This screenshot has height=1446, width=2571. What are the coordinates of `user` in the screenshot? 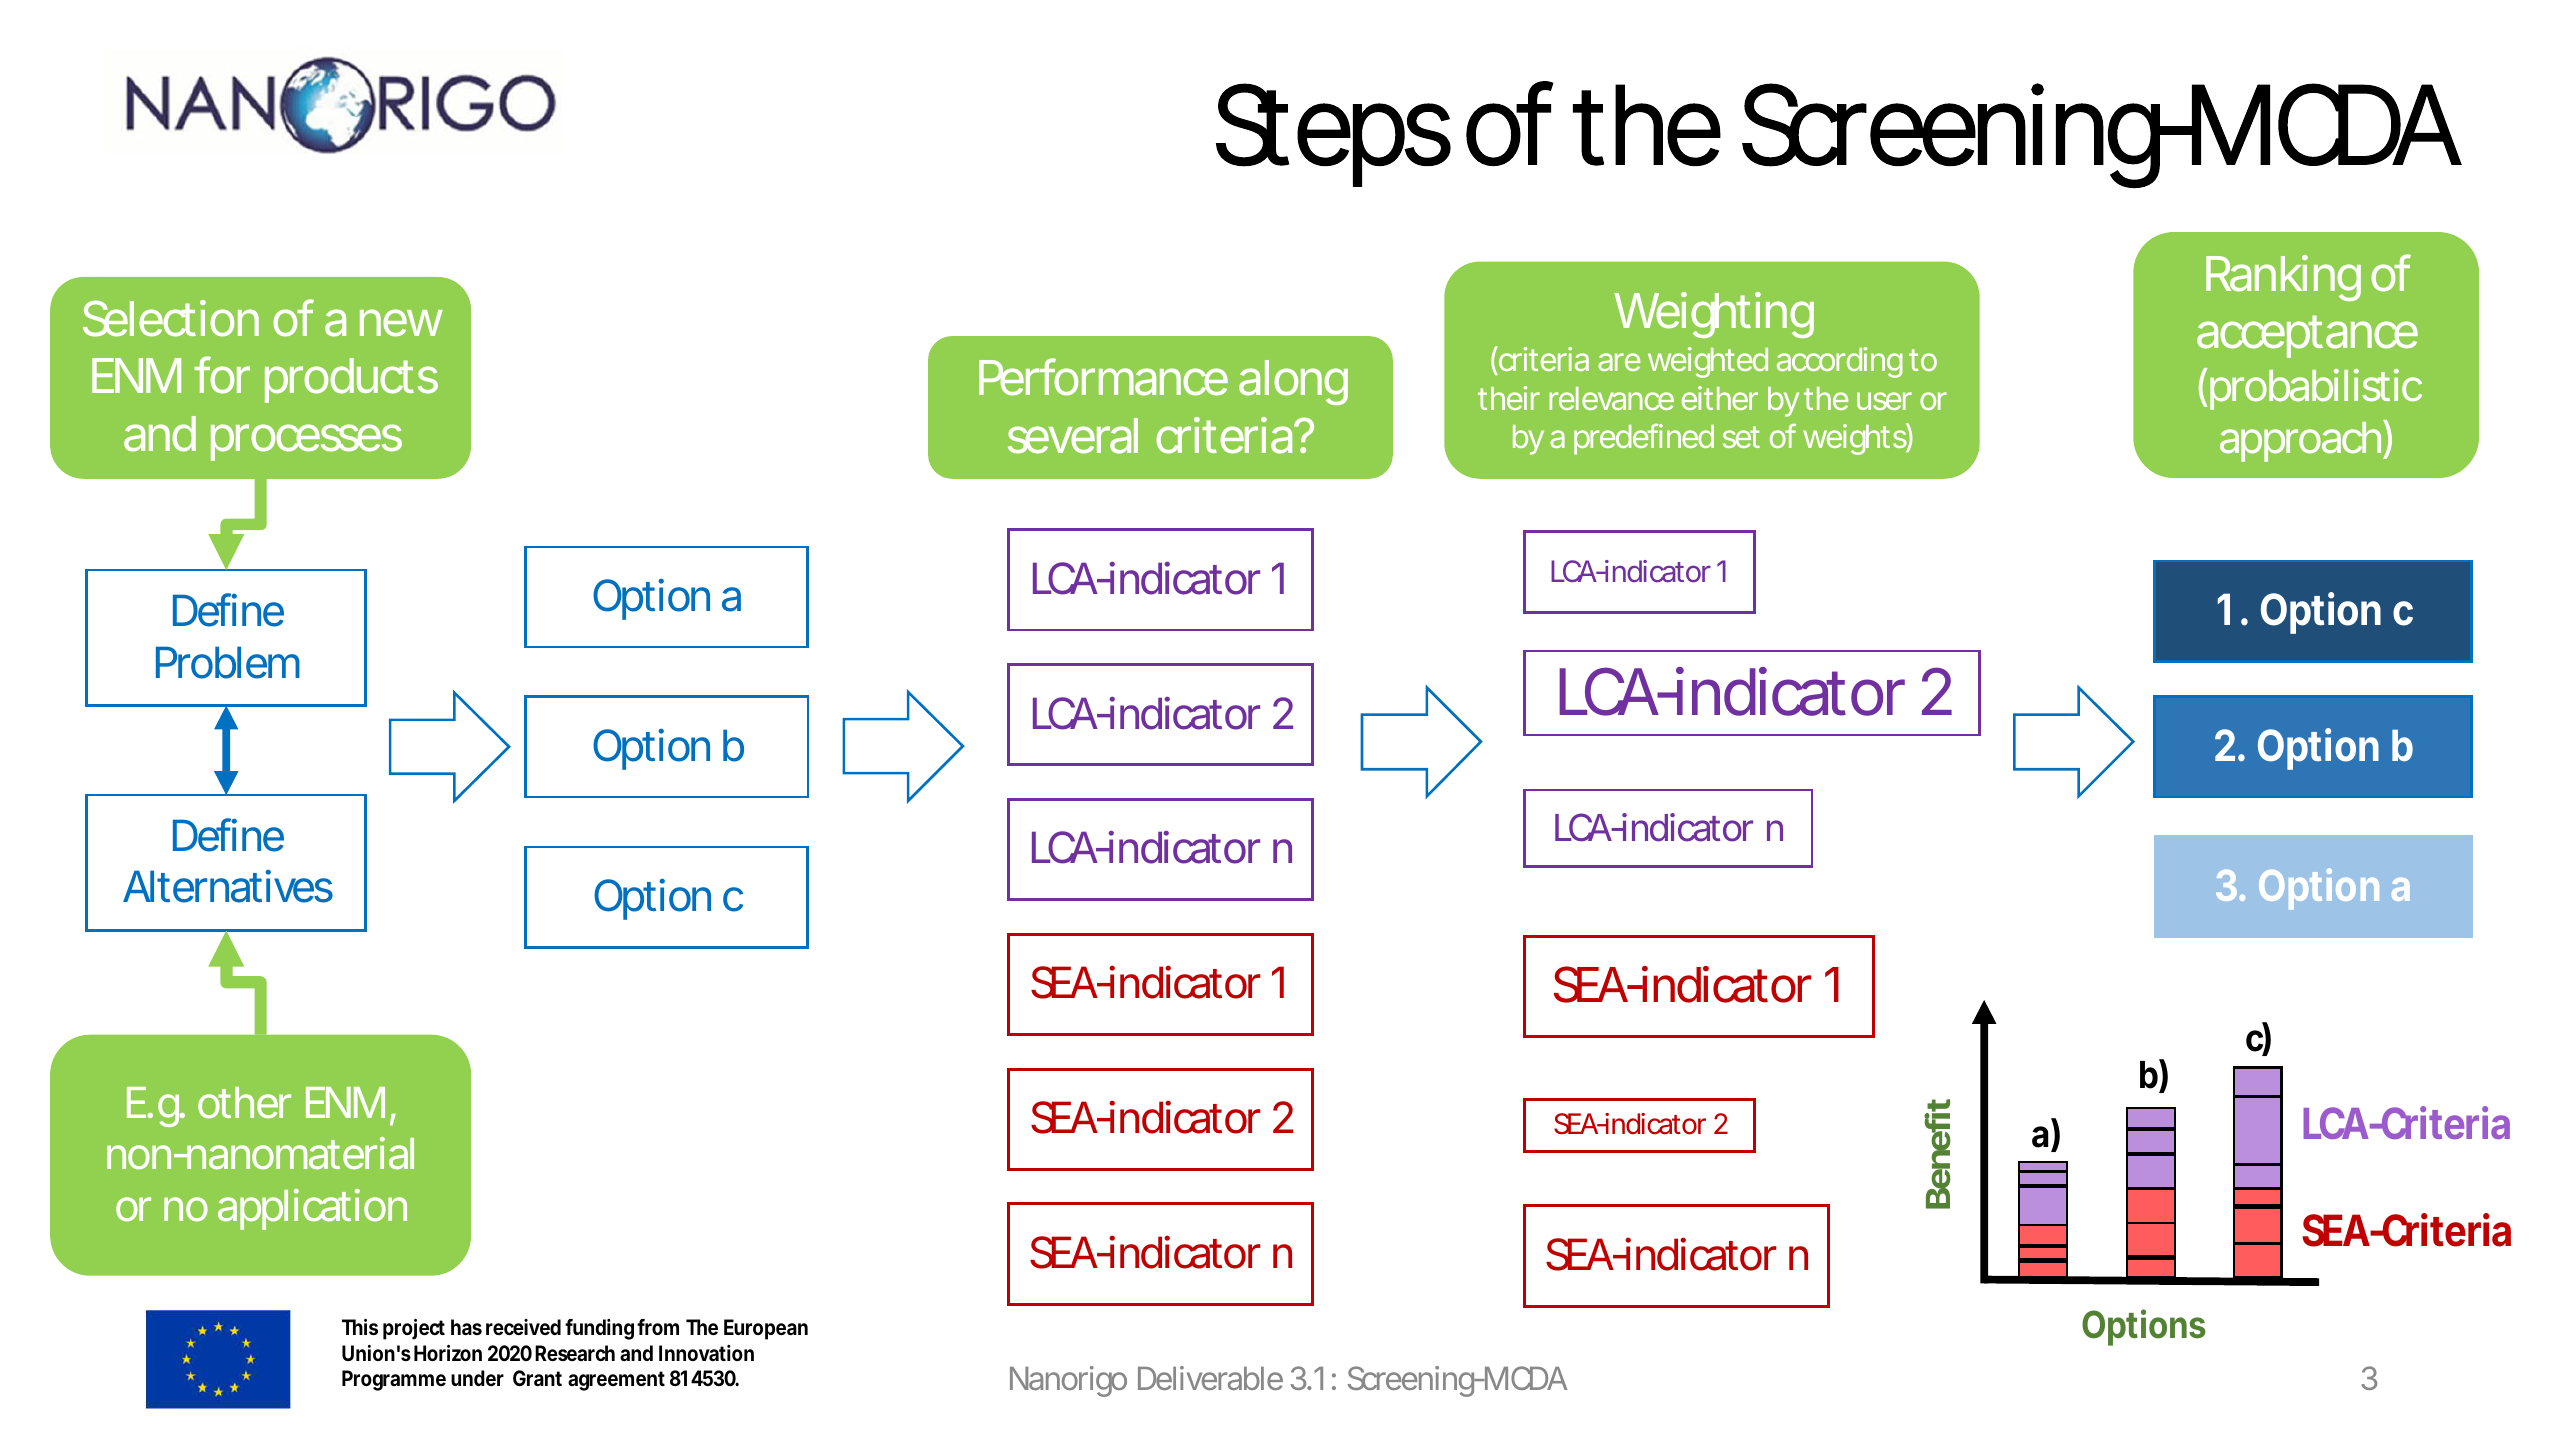 It's located at (1884, 401).
